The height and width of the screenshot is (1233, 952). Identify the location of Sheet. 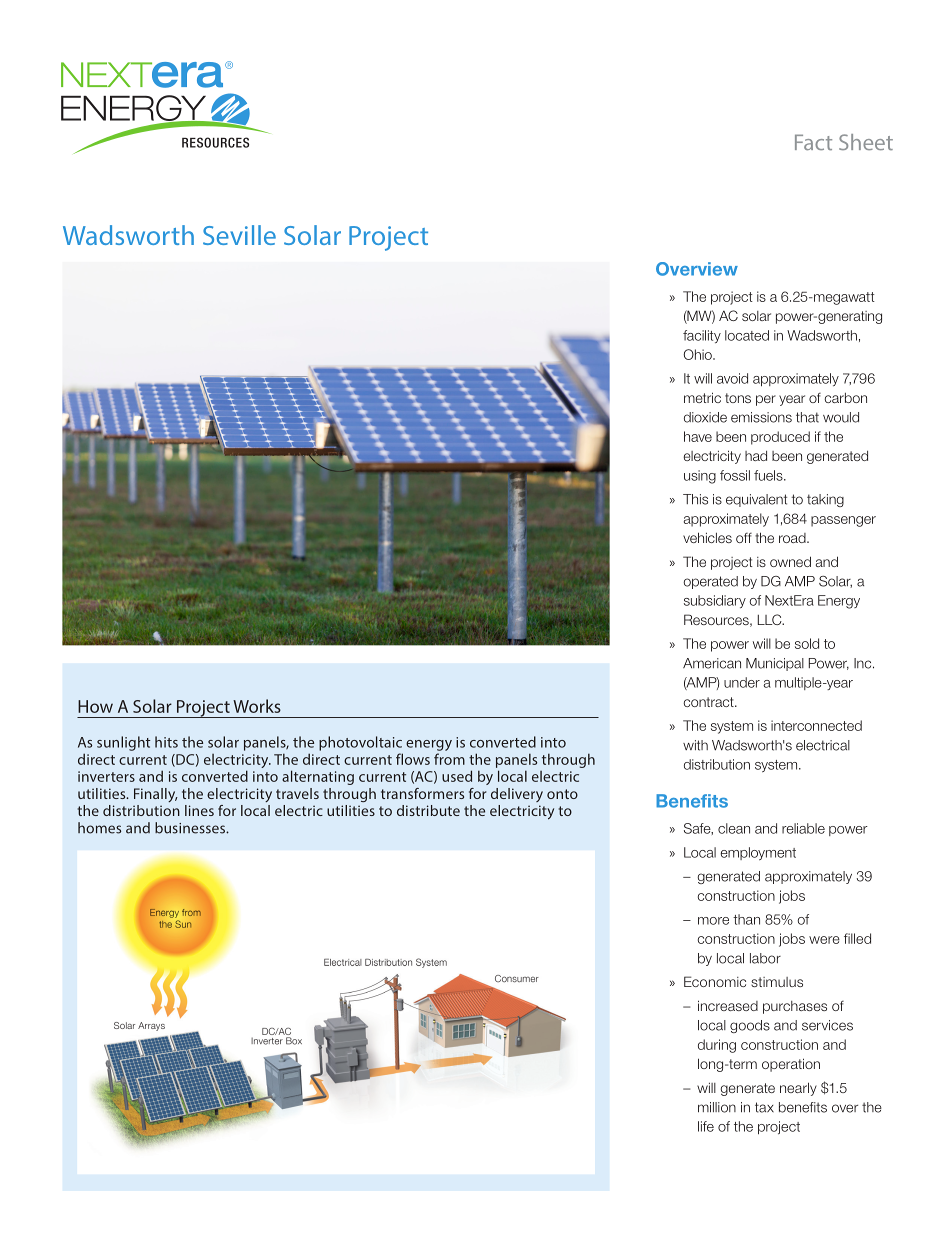
(866, 142).
